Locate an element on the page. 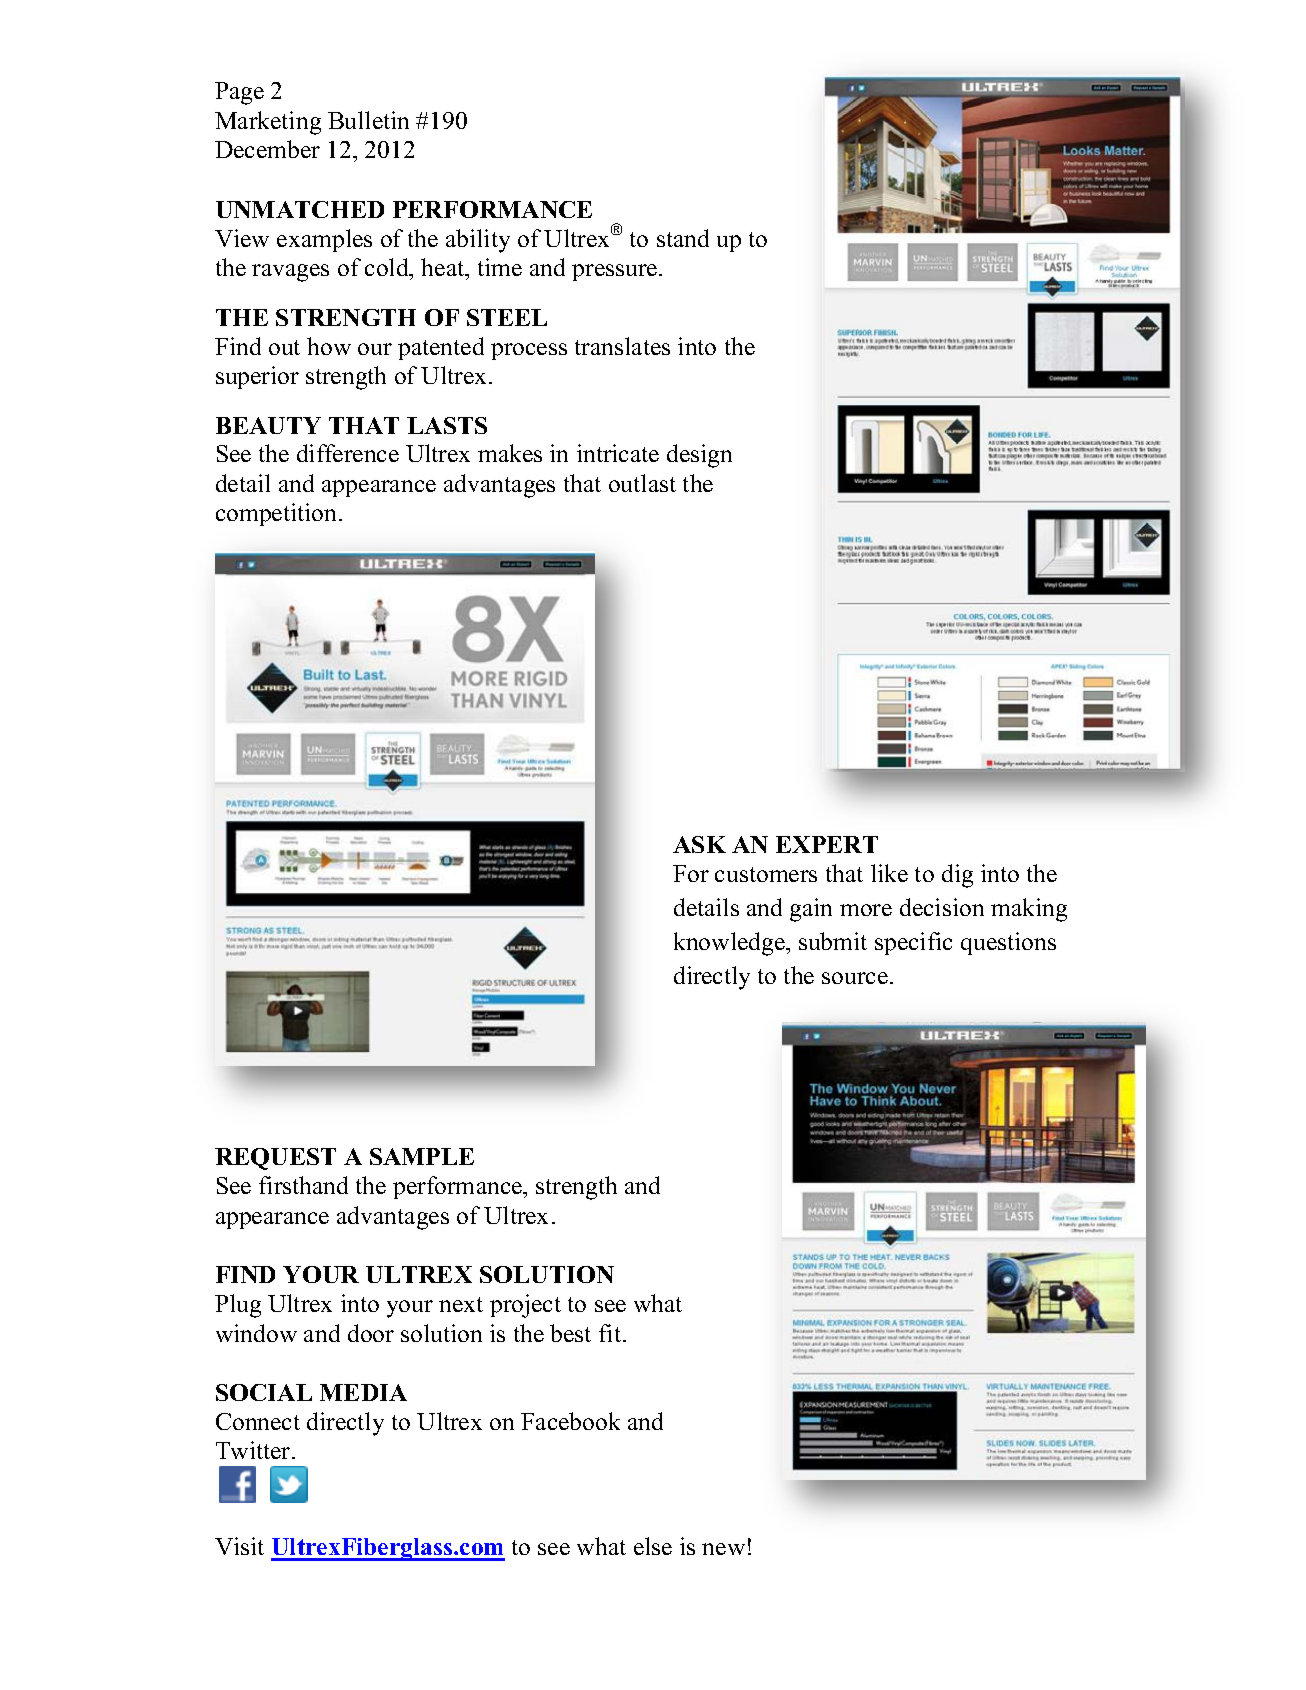 This document has height=1690, width=1306. competition is located at coordinates (278, 514).
